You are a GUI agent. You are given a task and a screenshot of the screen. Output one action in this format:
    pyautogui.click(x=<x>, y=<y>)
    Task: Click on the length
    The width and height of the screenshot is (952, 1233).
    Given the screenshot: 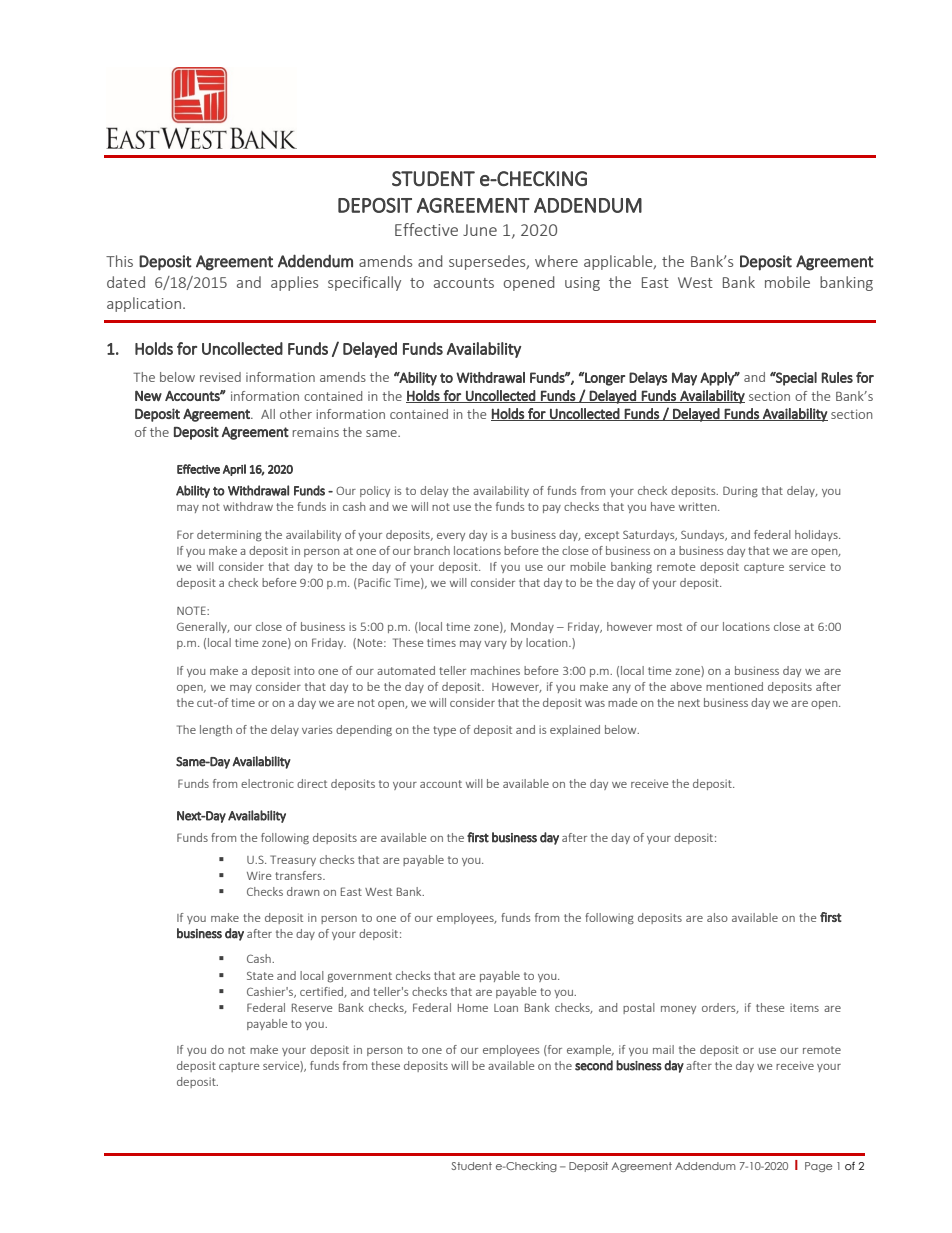 What is the action you would take?
    pyautogui.click(x=216, y=731)
